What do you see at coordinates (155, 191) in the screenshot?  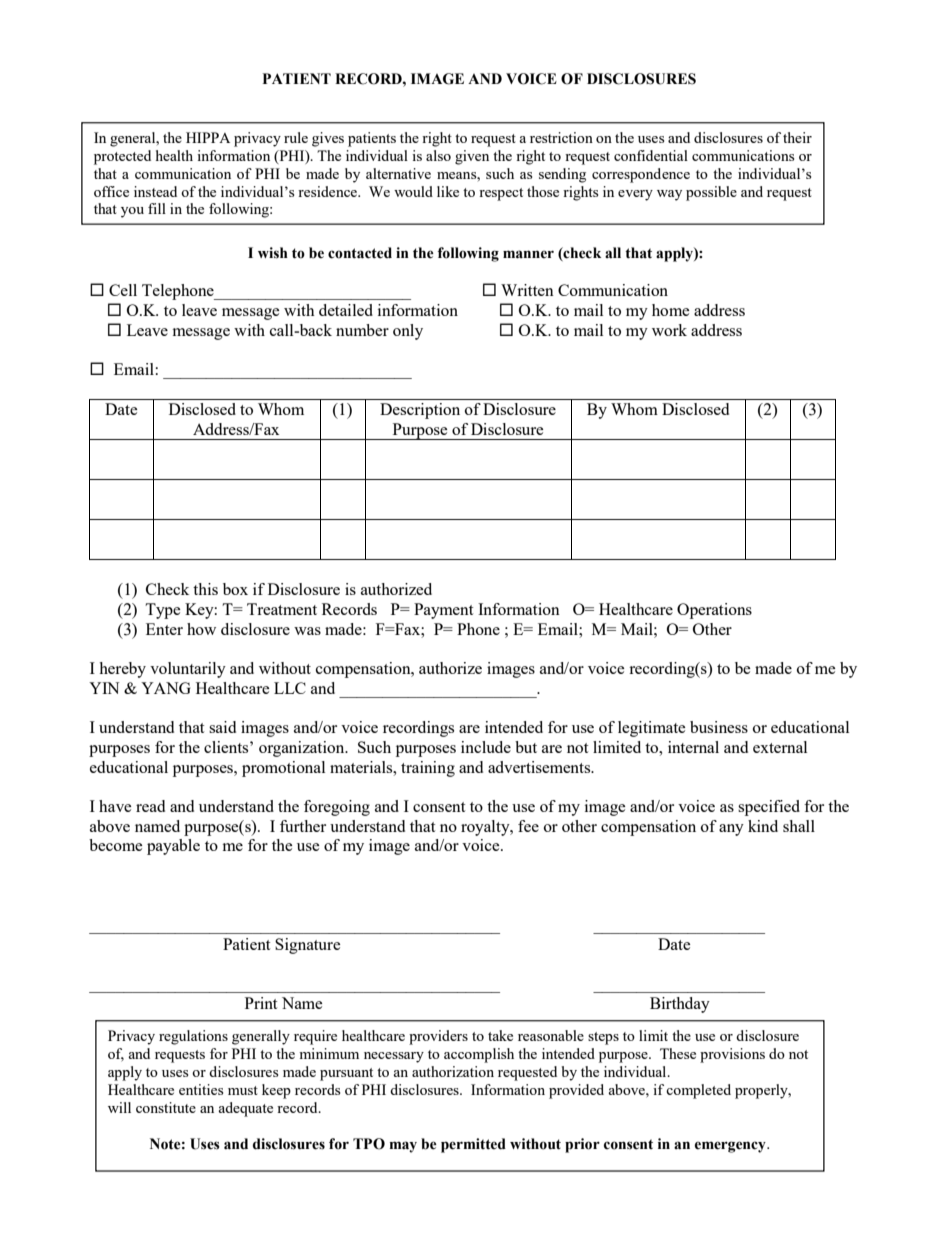 I see `instead` at bounding box center [155, 191].
